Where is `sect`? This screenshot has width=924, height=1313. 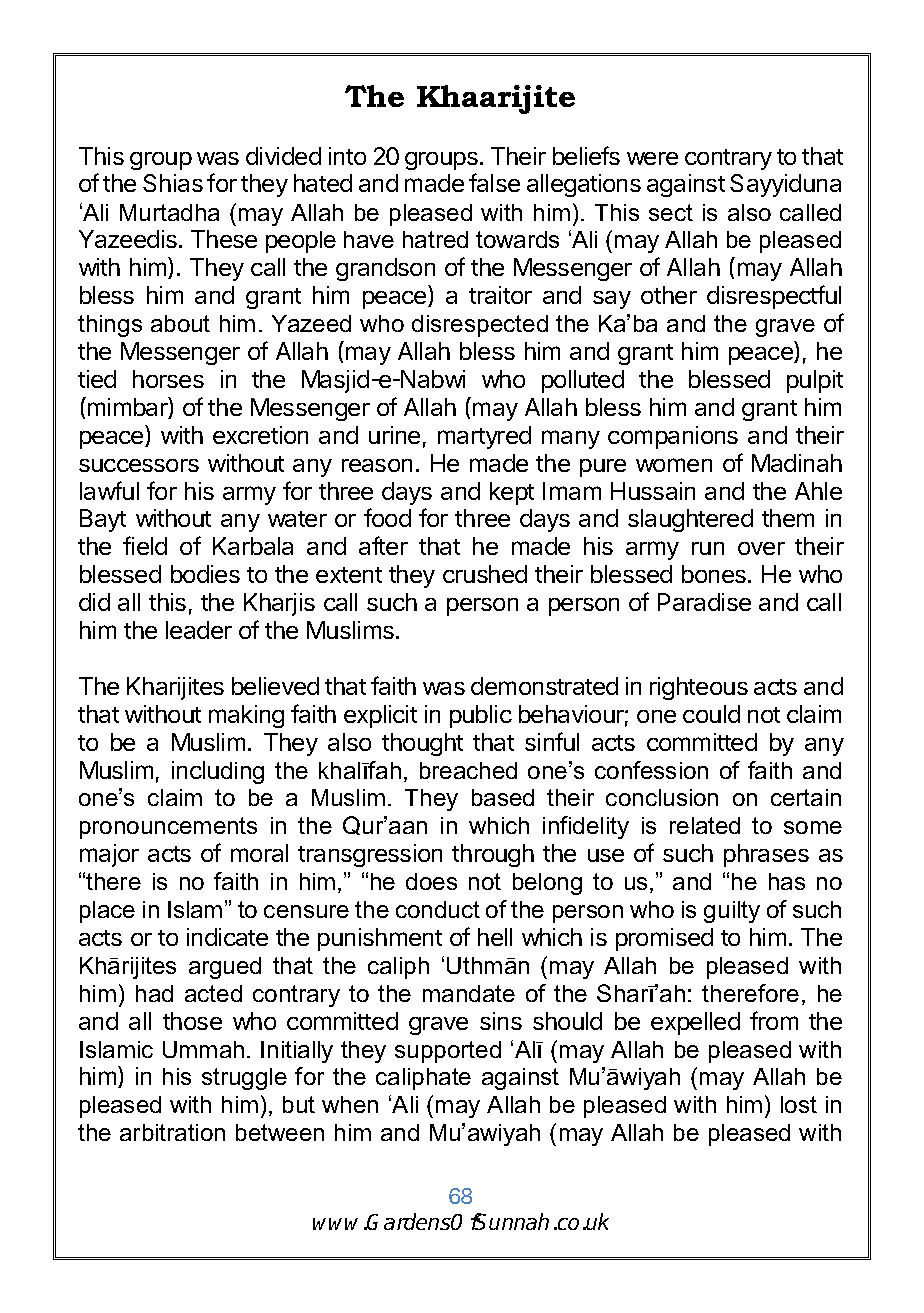
sect is located at coordinates (671, 212).
